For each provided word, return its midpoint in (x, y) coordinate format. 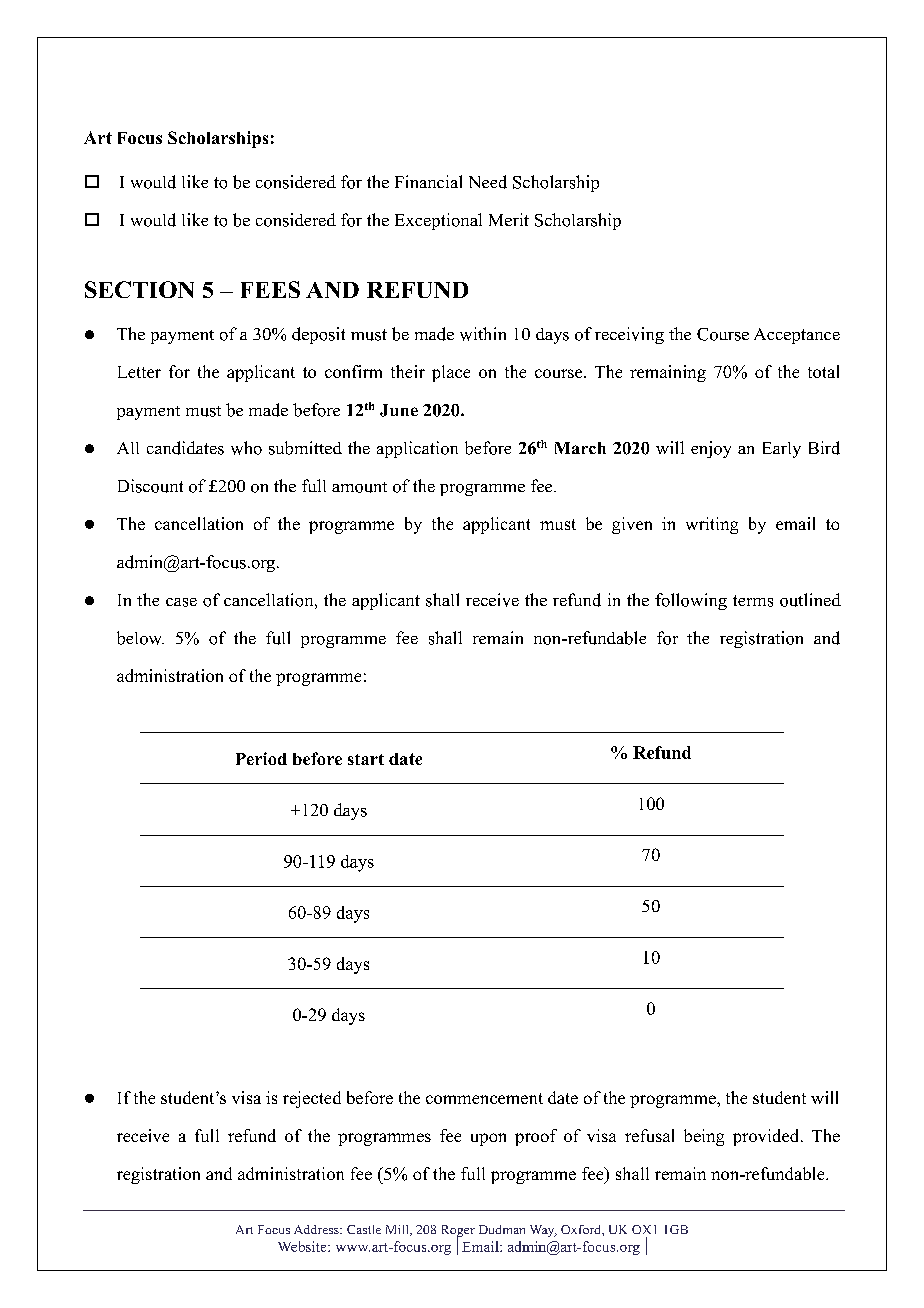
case (181, 602)
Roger (458, 1232)
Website (303, 1246)
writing (712, 525)
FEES (270, 289)
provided (767, 1137)
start (366, 759)
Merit (509, 219)
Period (261, 758)
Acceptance (797, 336)
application (417, 449)
